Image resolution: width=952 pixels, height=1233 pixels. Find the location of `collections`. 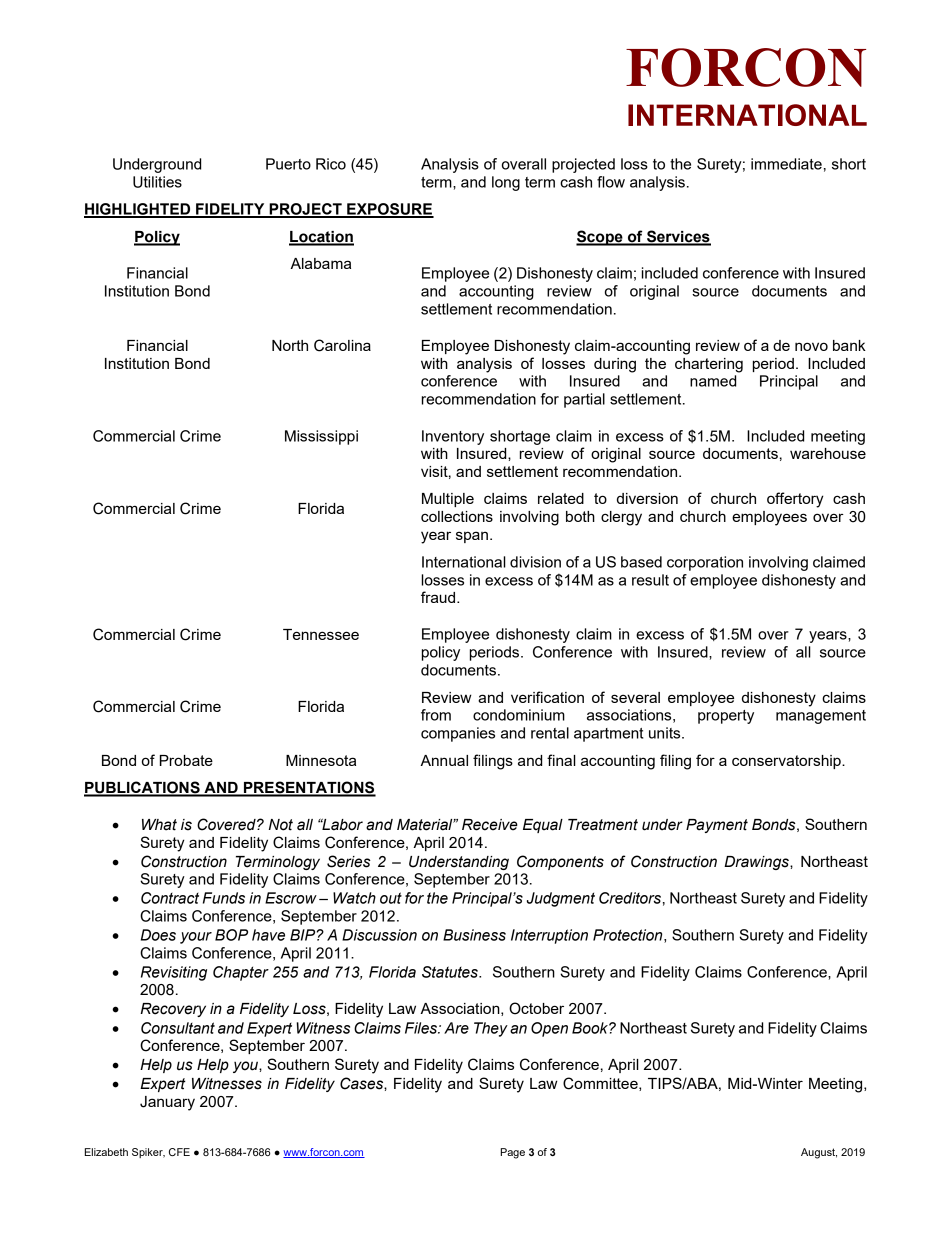

collections is located at coordinates (457, 516).
